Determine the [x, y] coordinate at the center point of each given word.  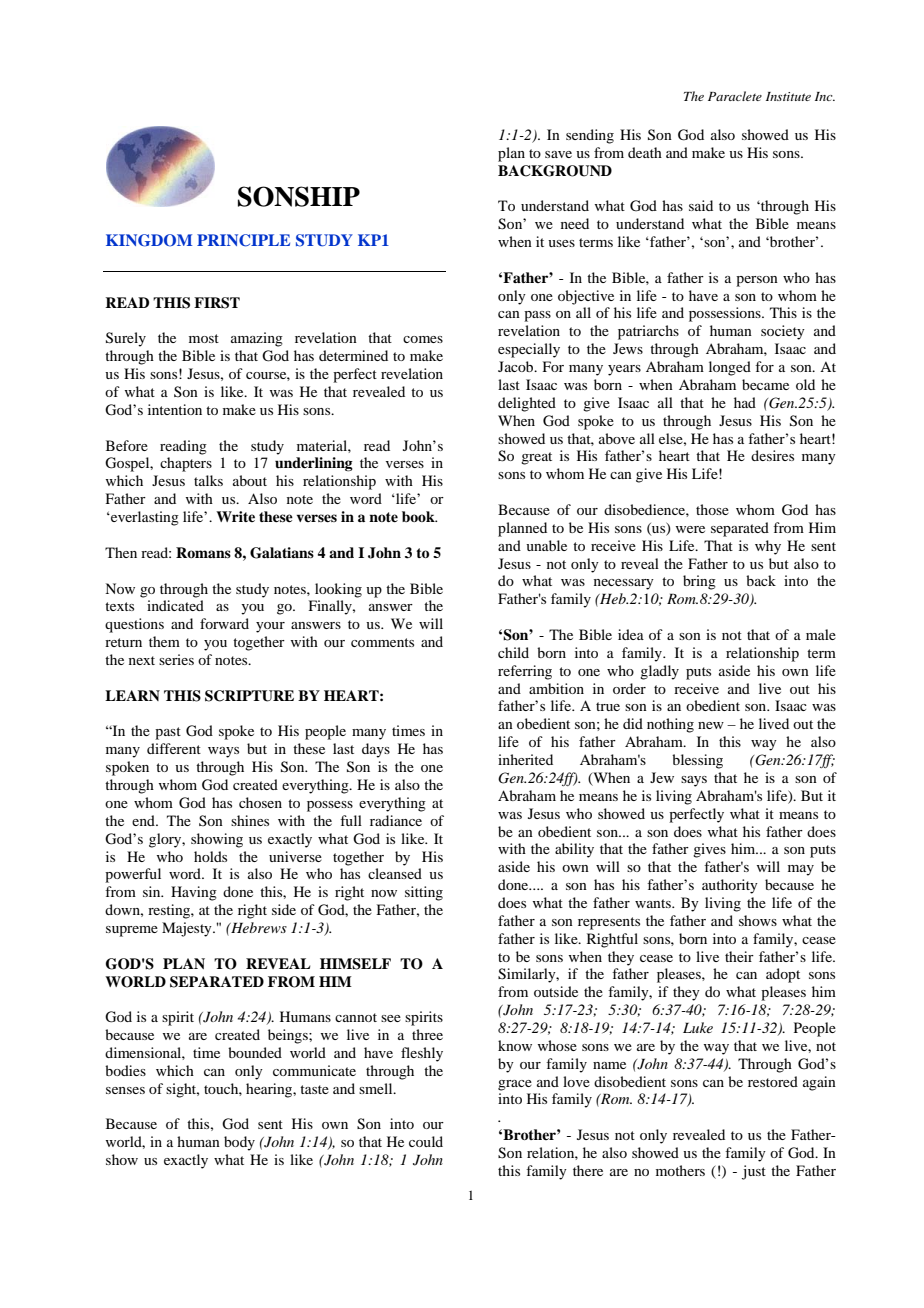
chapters [186, 464]
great [536, 458]
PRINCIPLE [243, 240]
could [426, 1141]
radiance [396, 820]
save [558, 154]
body [239, 1143]
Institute [788, 96]
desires [772, 455]
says [694, 781]
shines [250, 820]
